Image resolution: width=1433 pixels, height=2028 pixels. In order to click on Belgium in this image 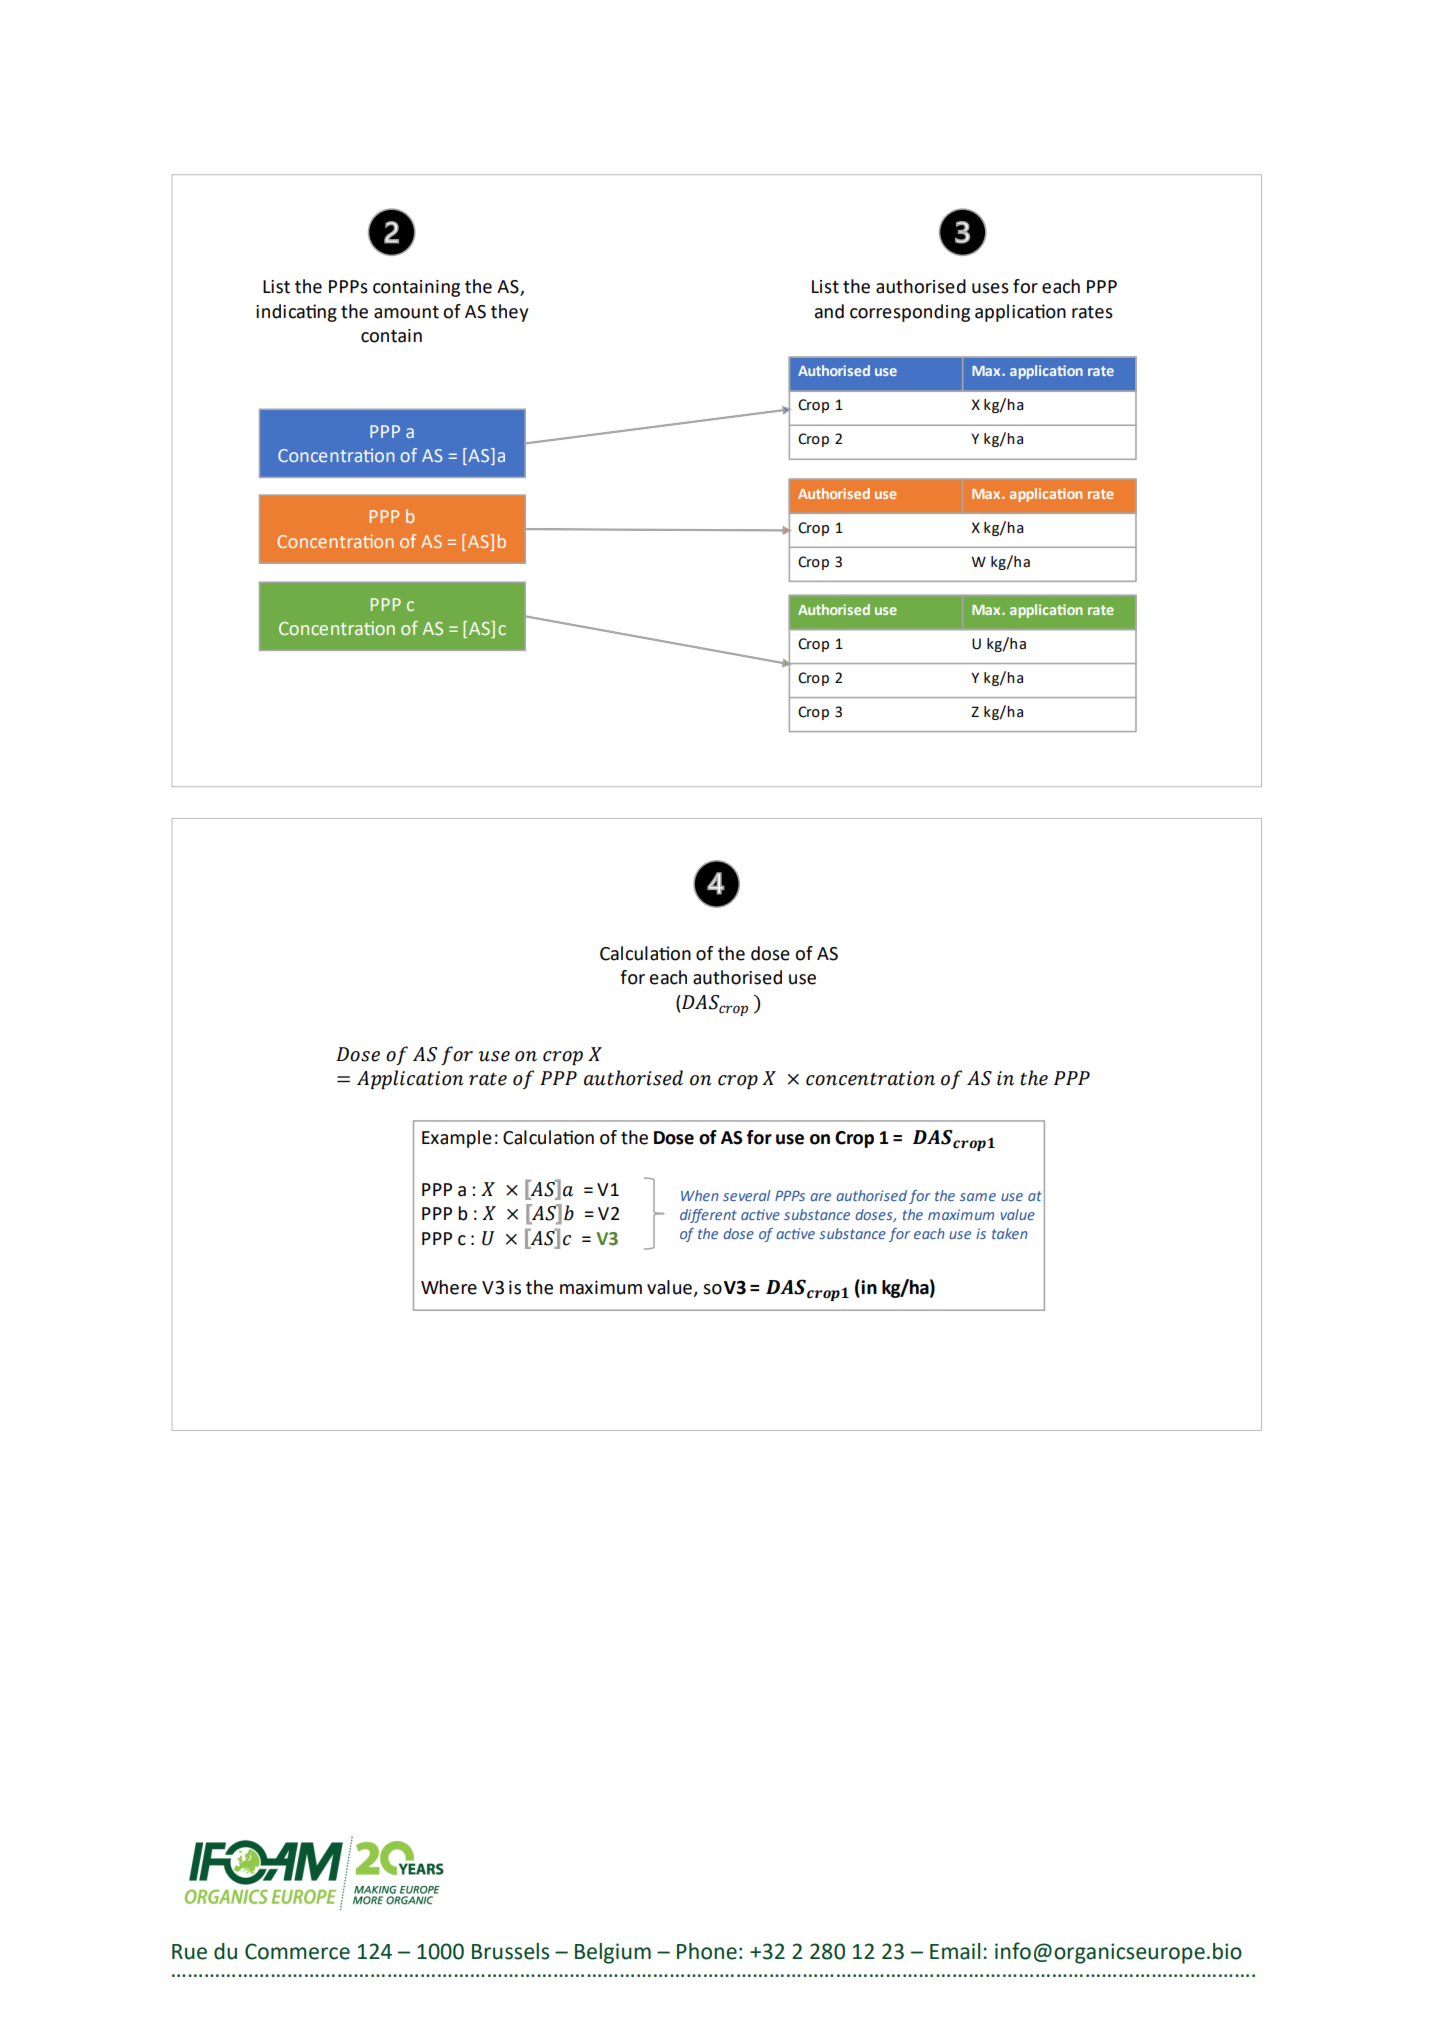, I will do `click(613, 1953)`.
